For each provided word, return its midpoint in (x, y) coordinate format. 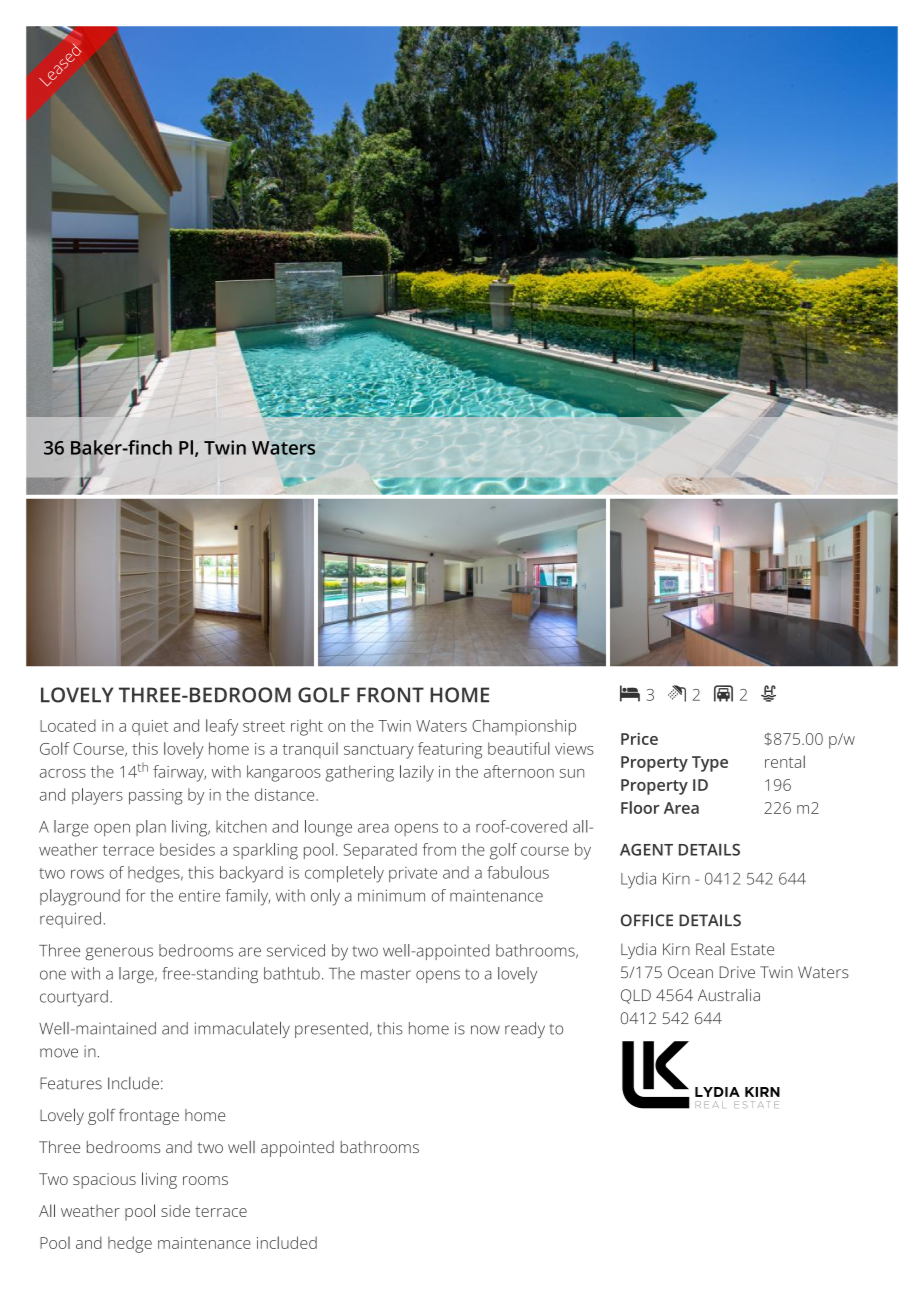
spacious (104, 1181)
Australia (729, 995)
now (485, 1030)
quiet (150, 727)
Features (71, 1083)
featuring (450, 750)
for (135, 895)
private (413, 874)
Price (639, 739)
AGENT (646, 850)
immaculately (242, 1029)
